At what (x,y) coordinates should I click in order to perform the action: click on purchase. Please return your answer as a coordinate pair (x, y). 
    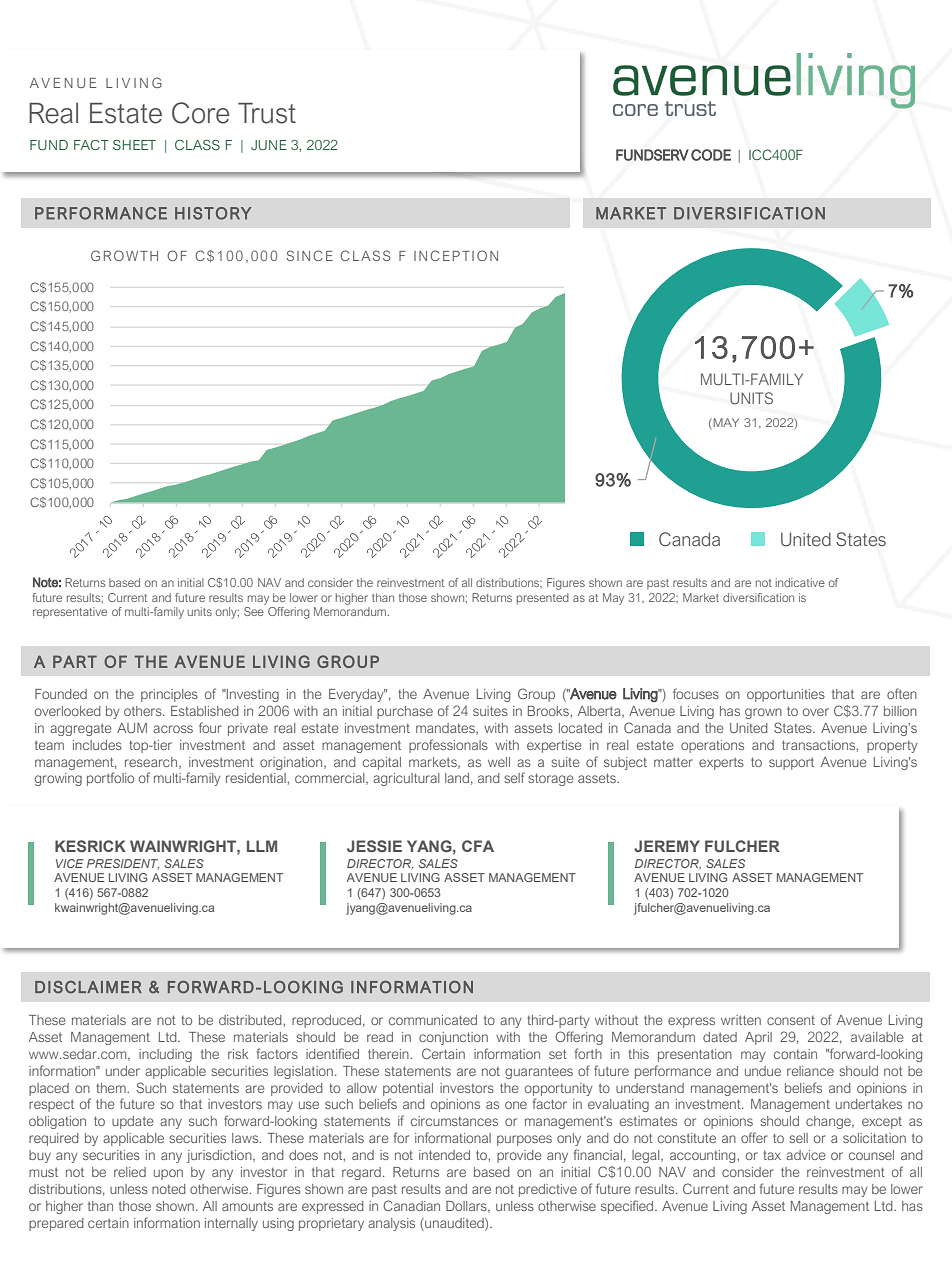
    Looking at the image, I should click on (405, 712).
